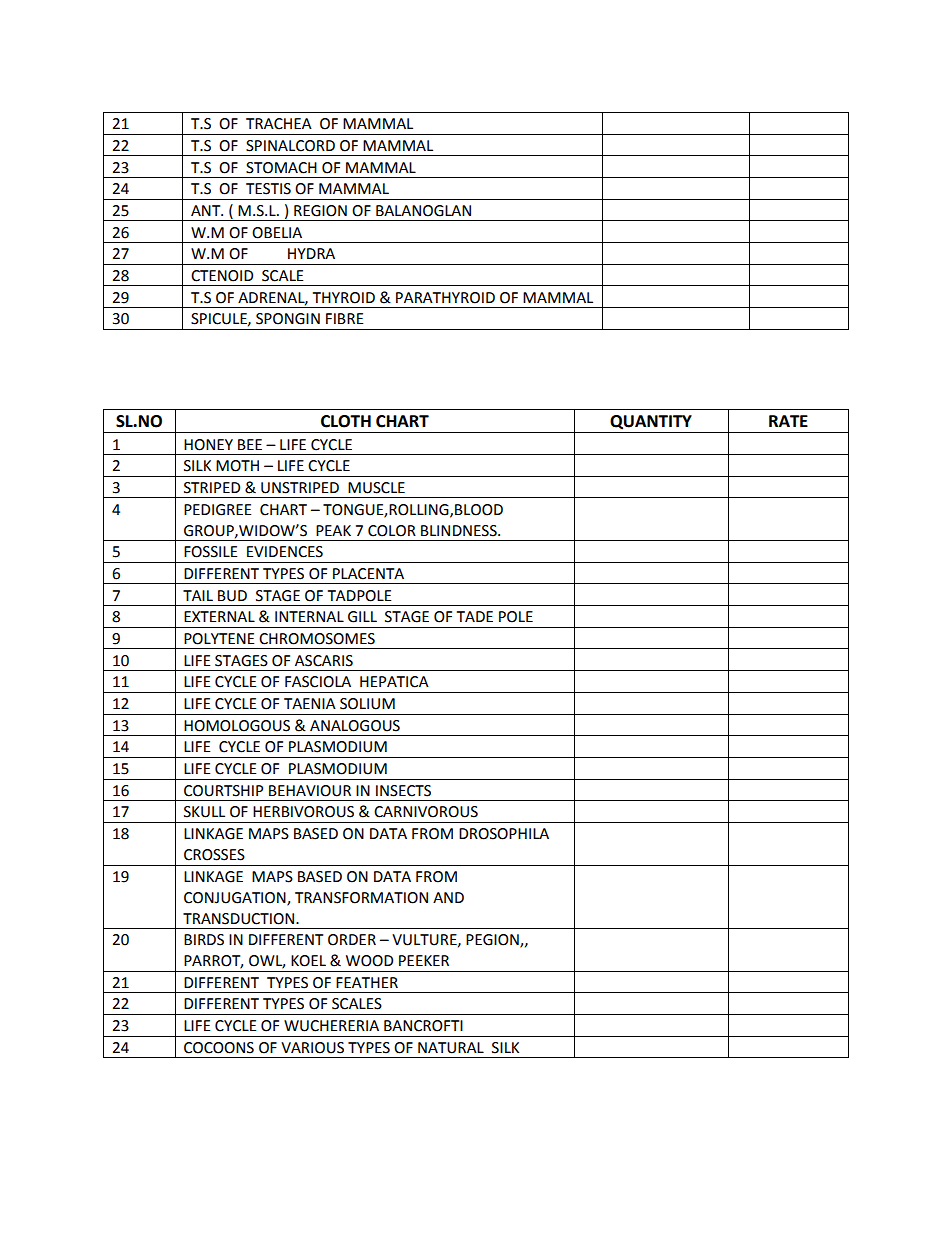 This screenshot has height=1233, width=952. Describe the element at coordinates (651, 422) in the screenshot. I see `QUANTITY` at that location.
